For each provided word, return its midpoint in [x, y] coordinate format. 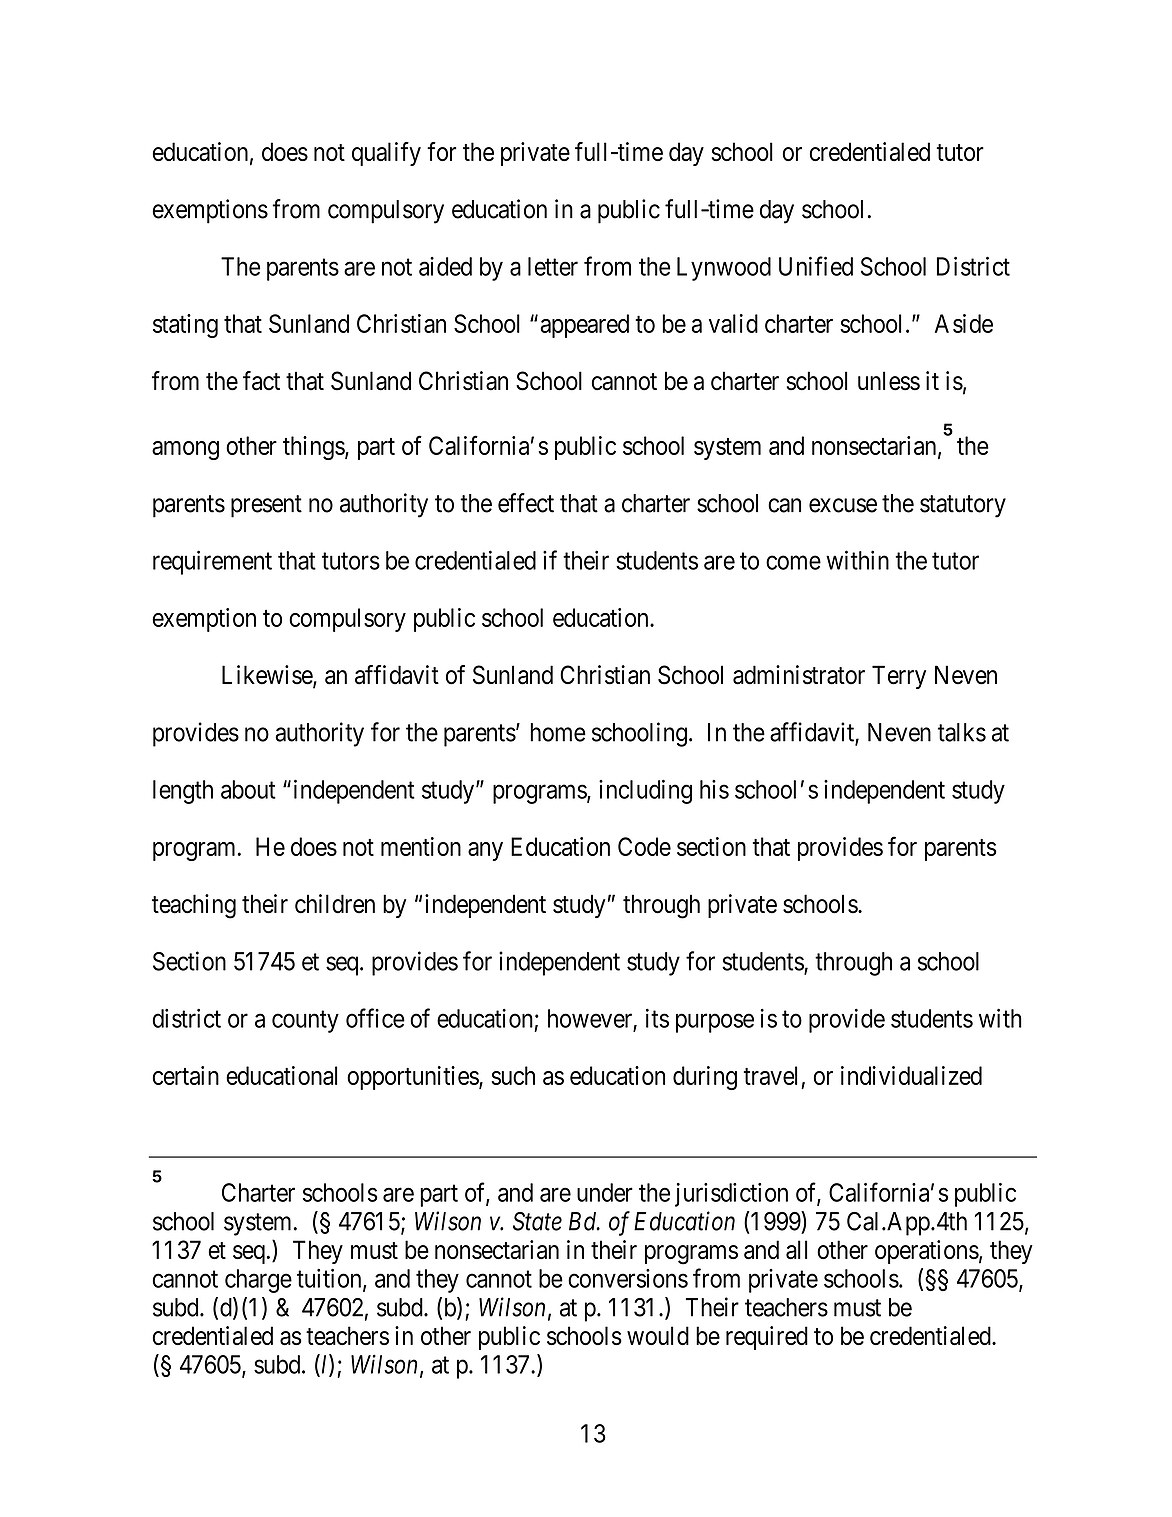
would [658, 1335]
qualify [386, 154]
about [248, 789]
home [558, 732]
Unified [816, 266]
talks [962, 732]
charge [258, 1281]
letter [553, 266]
